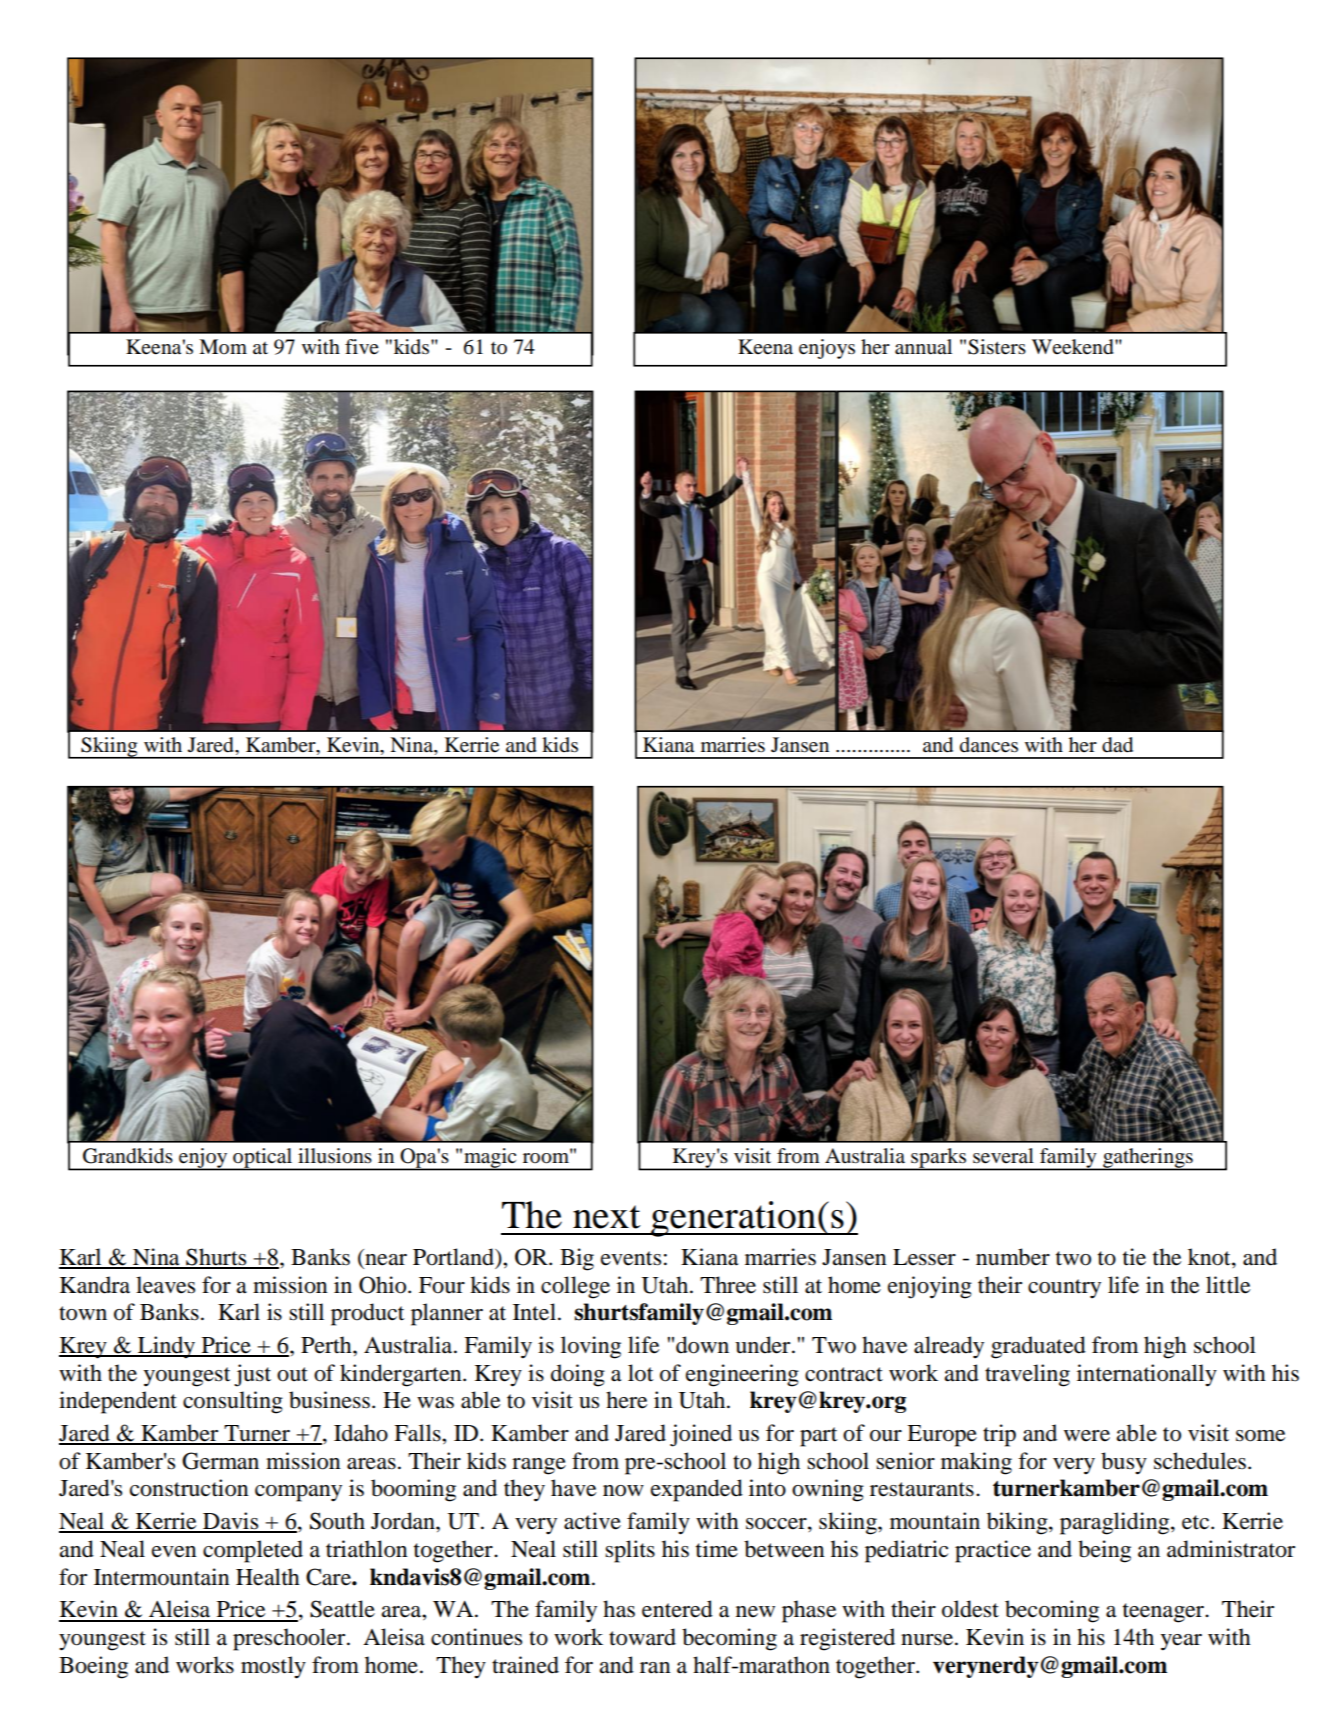 This image has width=1340, height=1734. I want to click on gatherings, so click(1148, 1159).
